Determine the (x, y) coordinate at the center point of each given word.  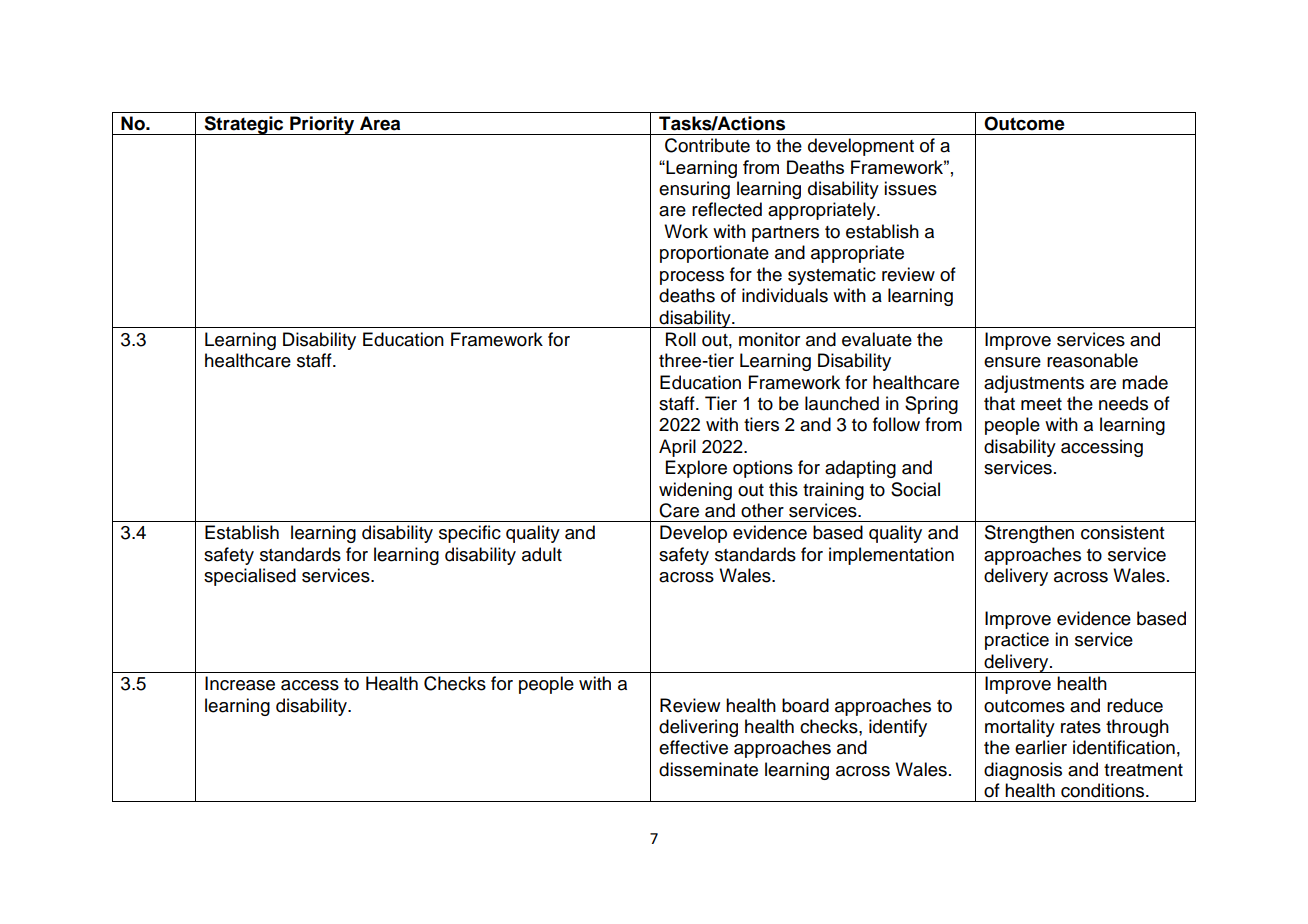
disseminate (708, 769)
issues (910, 188)
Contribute (707, 145)
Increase (240, 683)
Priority (322, 125)
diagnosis (1023, 771)
